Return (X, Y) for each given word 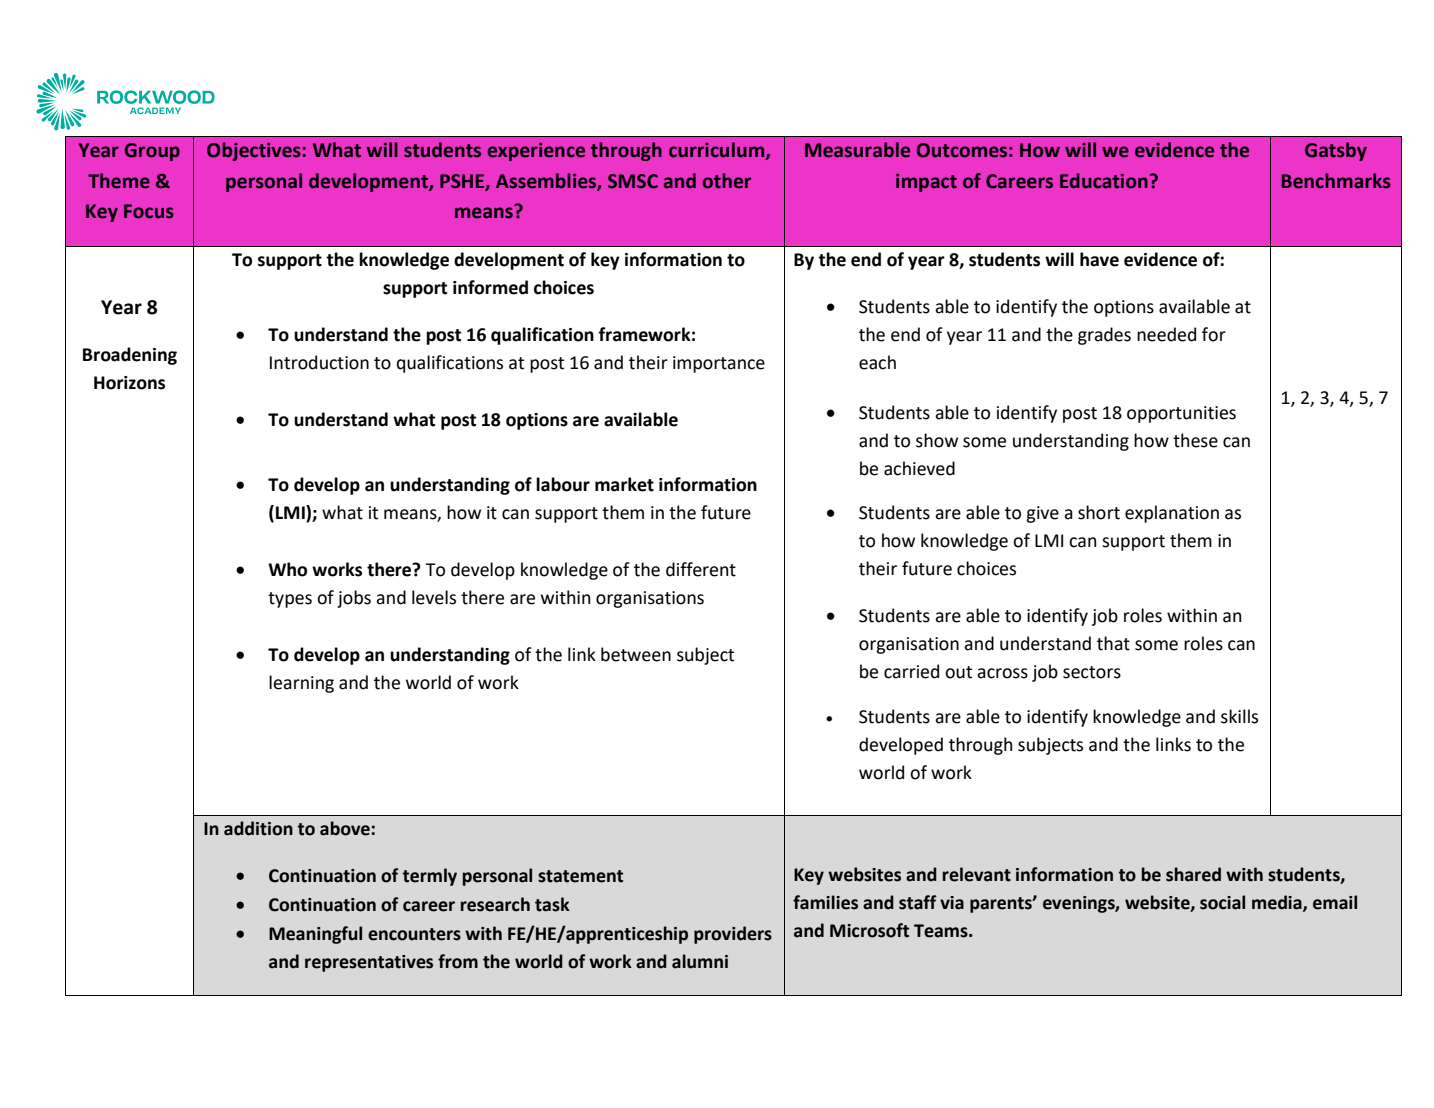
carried (911, 671)
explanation (1172, 514)
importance (719, 364)
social (1222, 902)
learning (301, 684)
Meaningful (315, 935)
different (701, 569)
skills (1239, 716)
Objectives (255, 151)
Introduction (319, 362)
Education (1104, 181)
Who (287, 569)
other (727, 181)
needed (1166, 334)
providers (733, 935)
